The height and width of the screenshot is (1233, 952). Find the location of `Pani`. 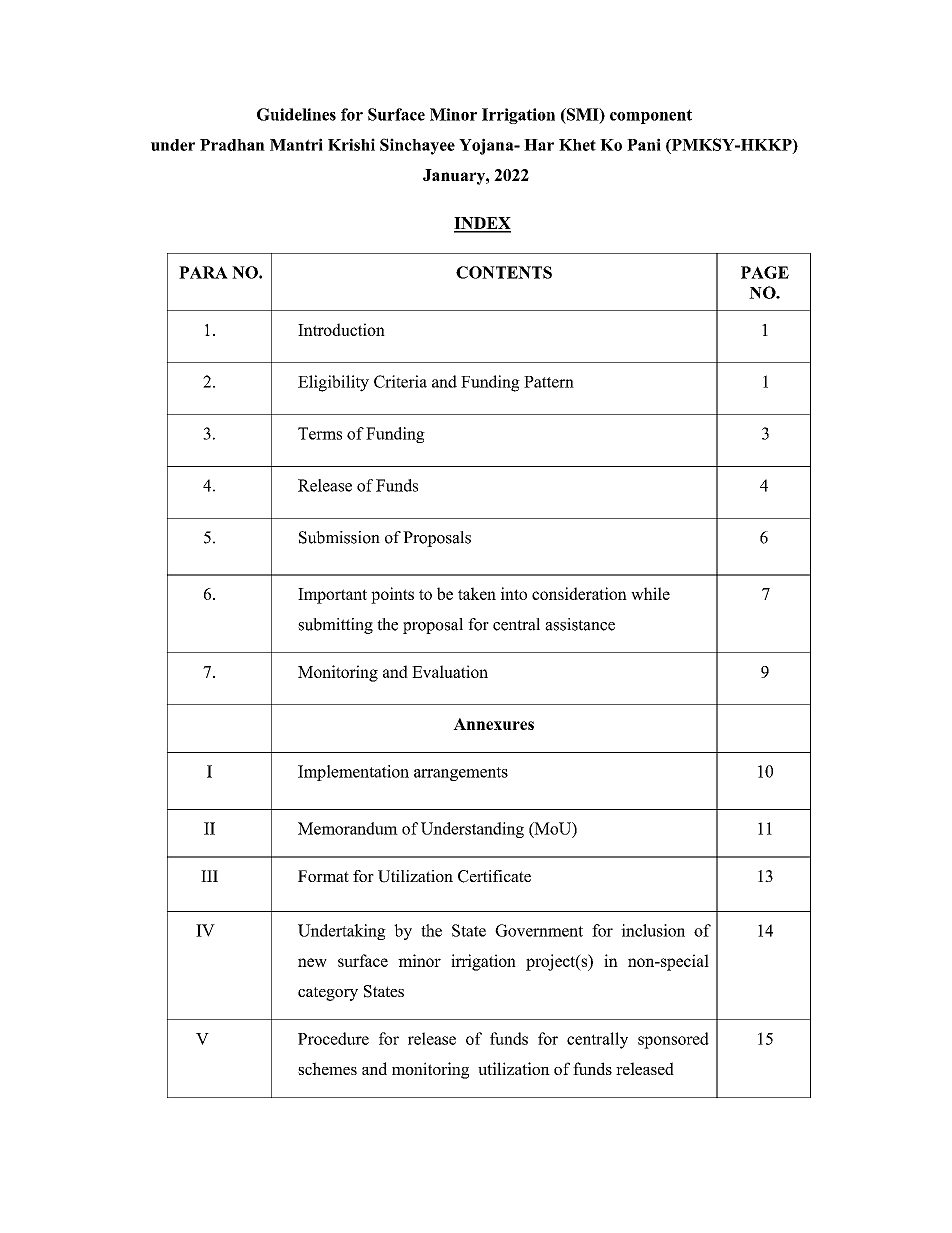

Pani is located at coordinates (644, 144).
